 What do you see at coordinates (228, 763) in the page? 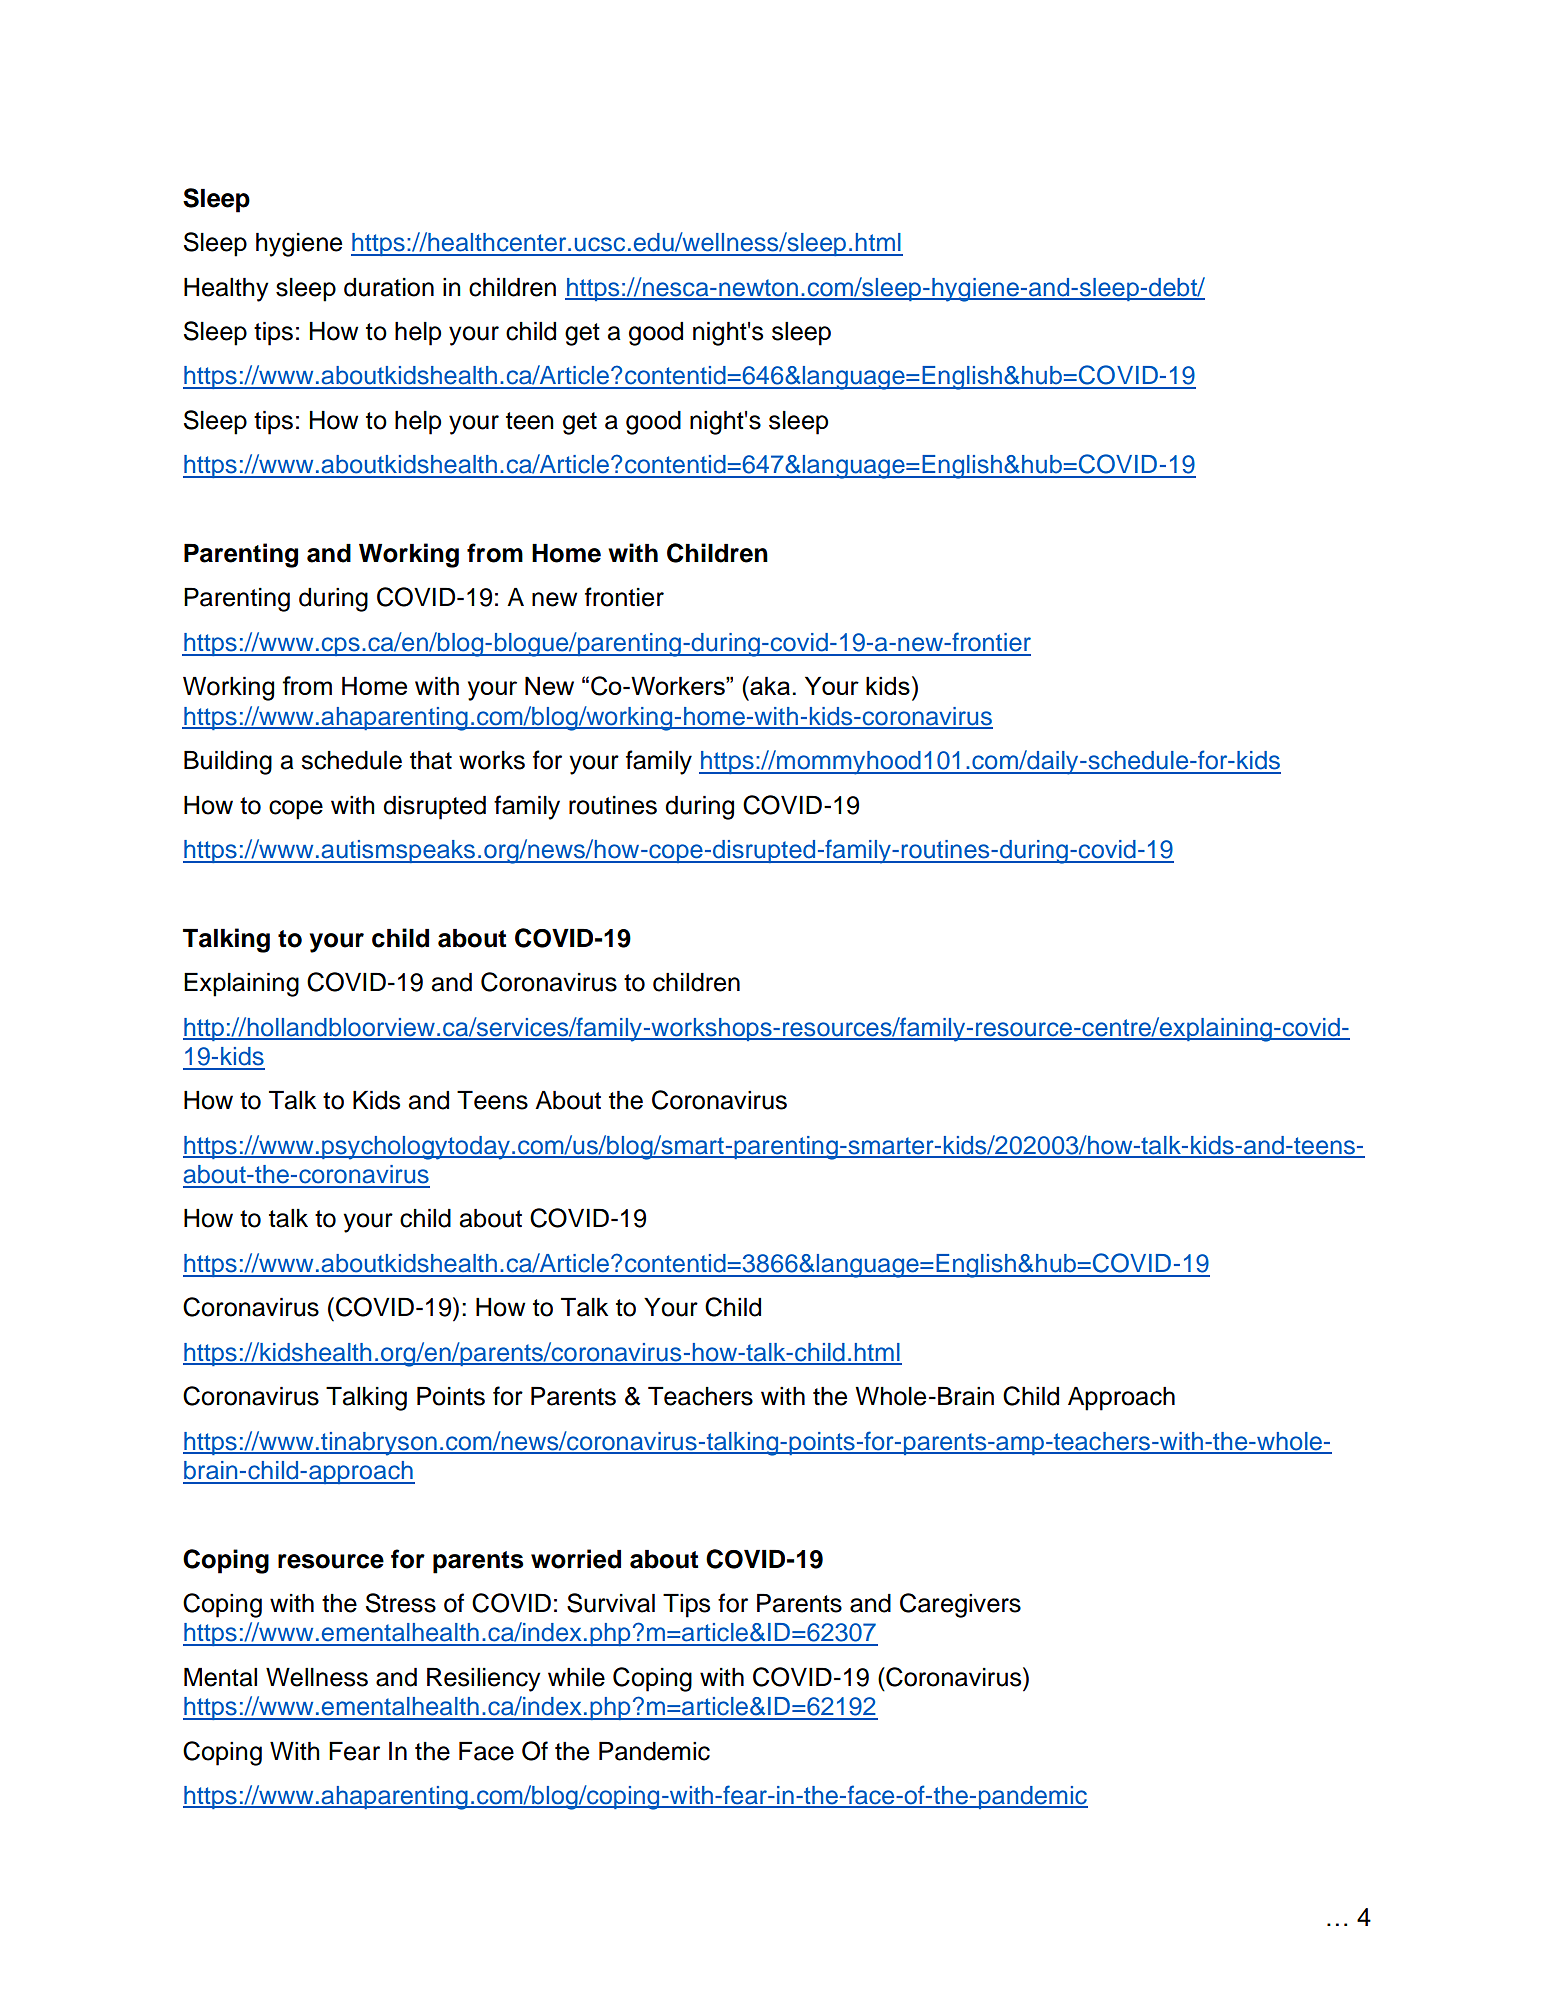
I see `Building` at bounding box center [228, 763].
